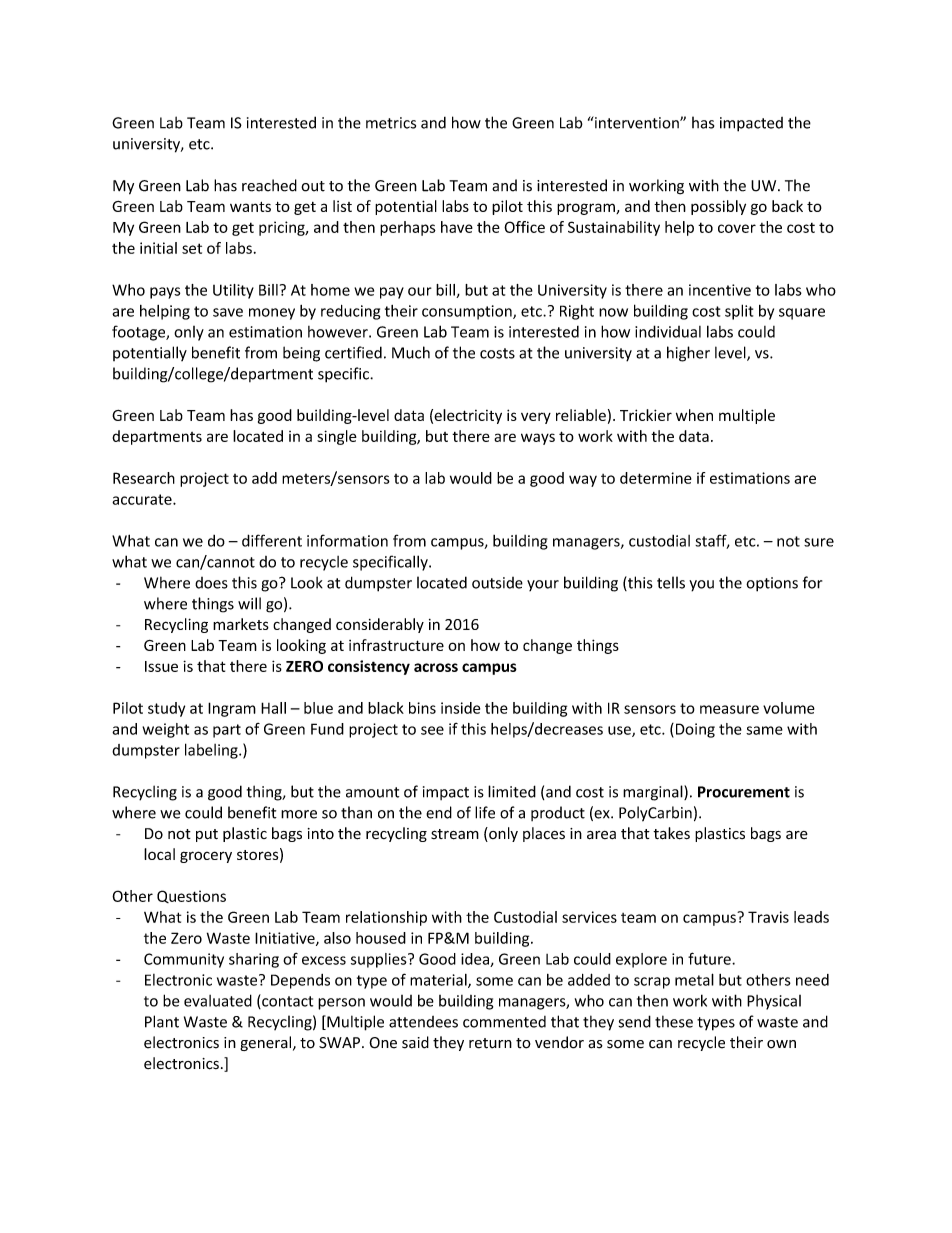 The image size is (952, 1233). Describe the element at coordinates (497, 583) in the screenshot. I see `outside` at that location.
